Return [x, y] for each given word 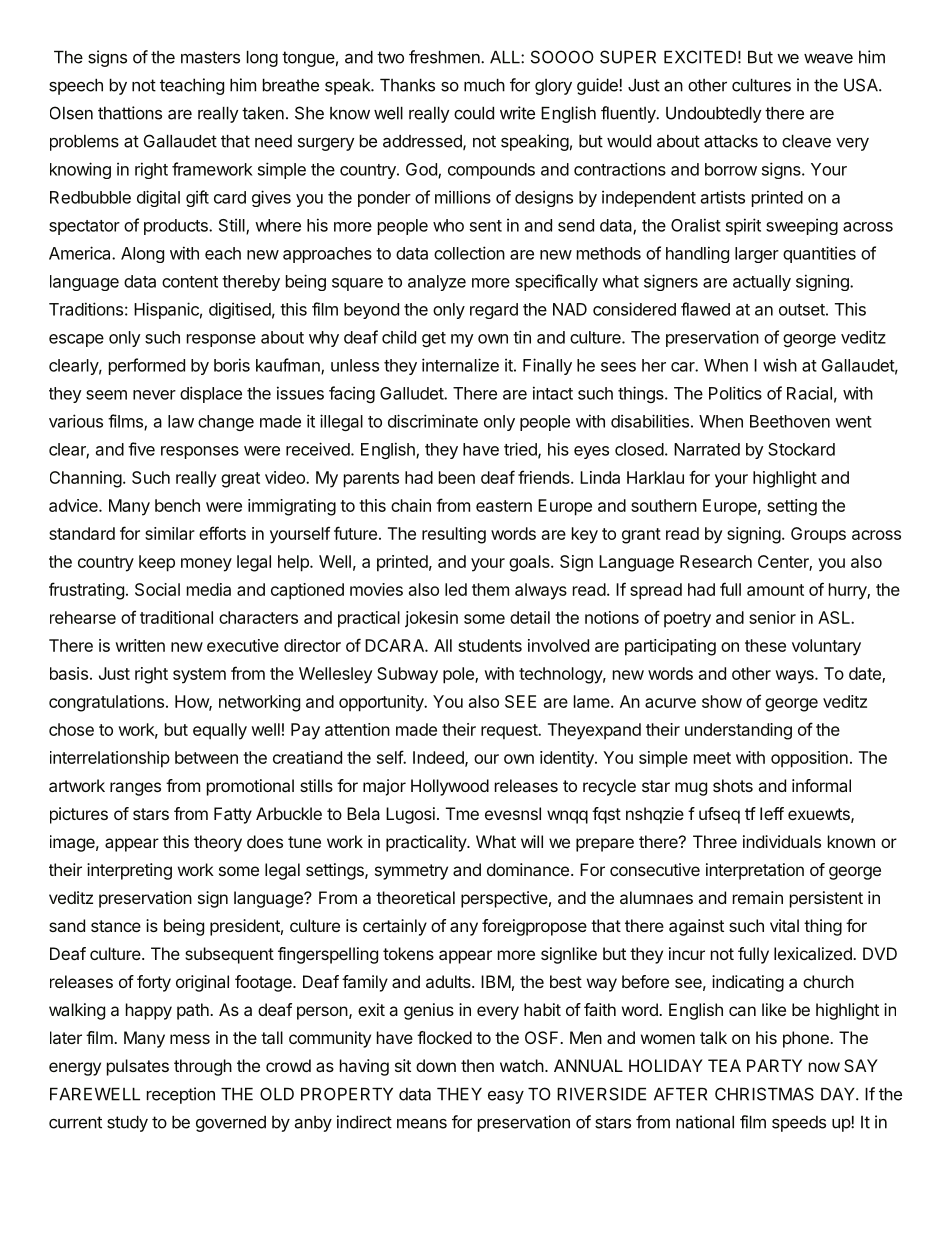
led [456, 589]
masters [210, 57]
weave [828, 59]
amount [775, 590]
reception [181, 1095]
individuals [782, 841]
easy [506, 1097]
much [484, 85]
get [434, 339]
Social [157, 589]
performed [147, 366]
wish [780, 365]
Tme [462, 813]
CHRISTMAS [764, 1094]
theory [218, 843]
